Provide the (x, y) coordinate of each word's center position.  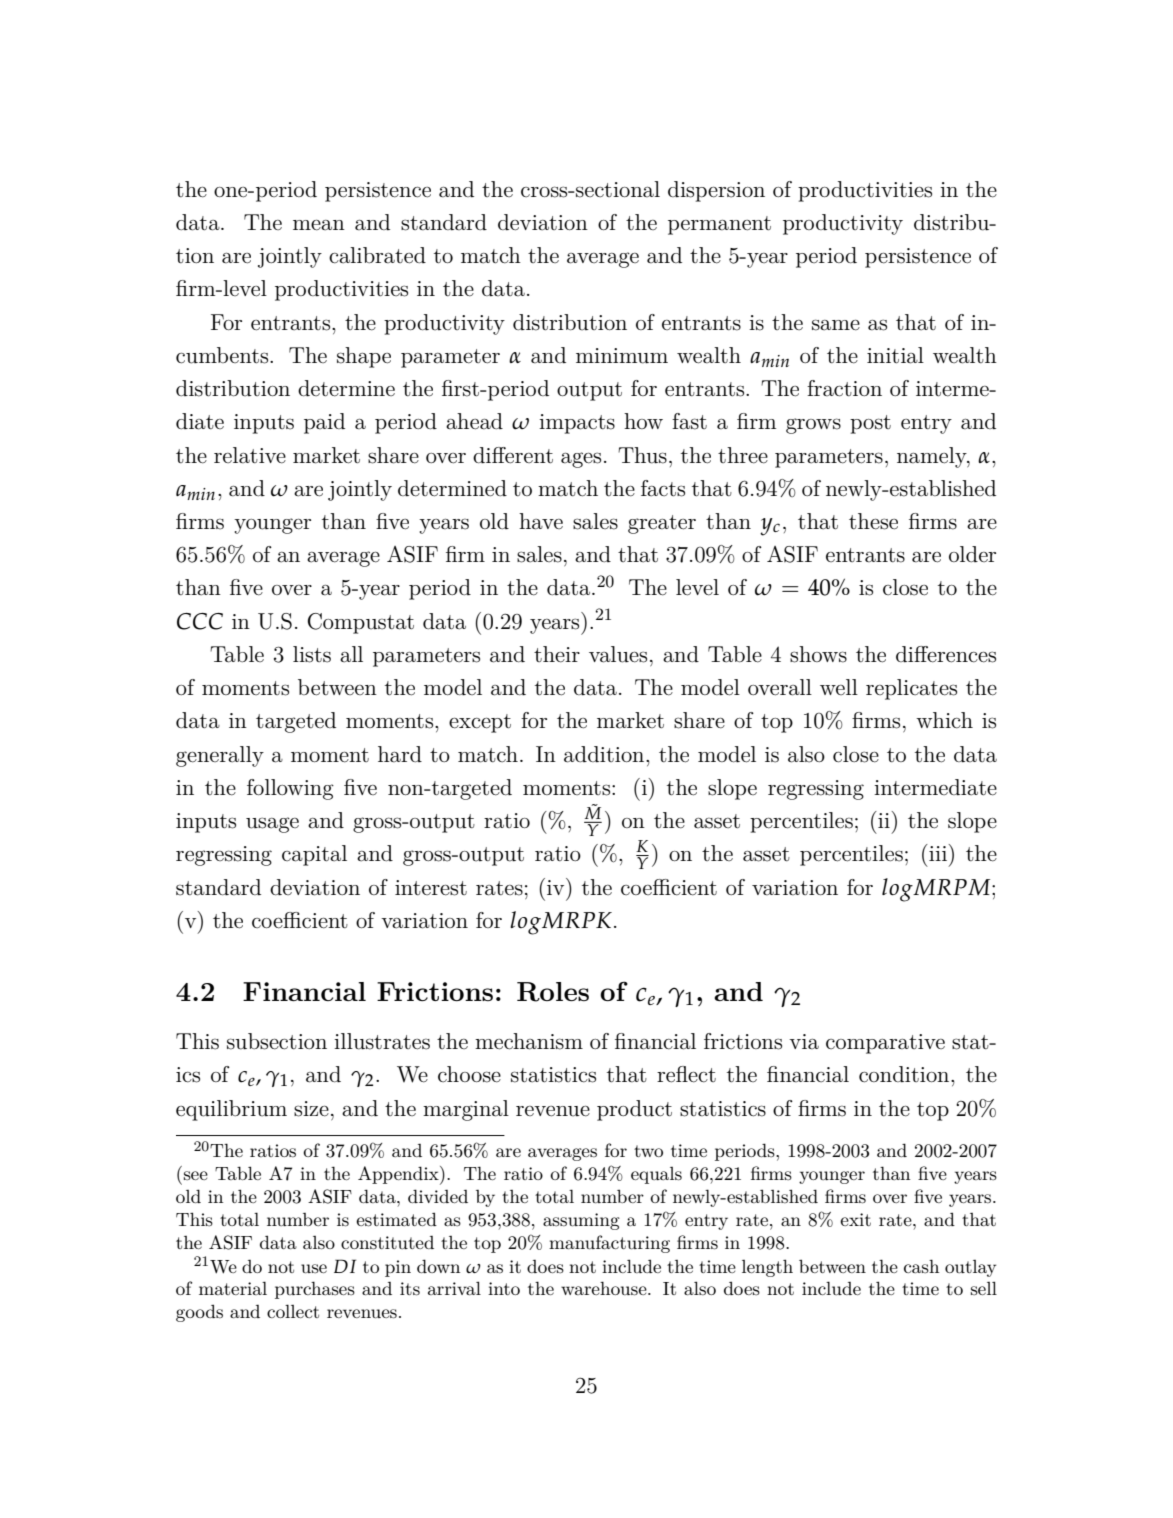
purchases (315, 1290)
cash (921, 1266)
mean (319, 225)
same (836, 325)
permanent (719, 225)
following (290, 789)
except (480, 723)
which (944, 720)
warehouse (605, 1288)
